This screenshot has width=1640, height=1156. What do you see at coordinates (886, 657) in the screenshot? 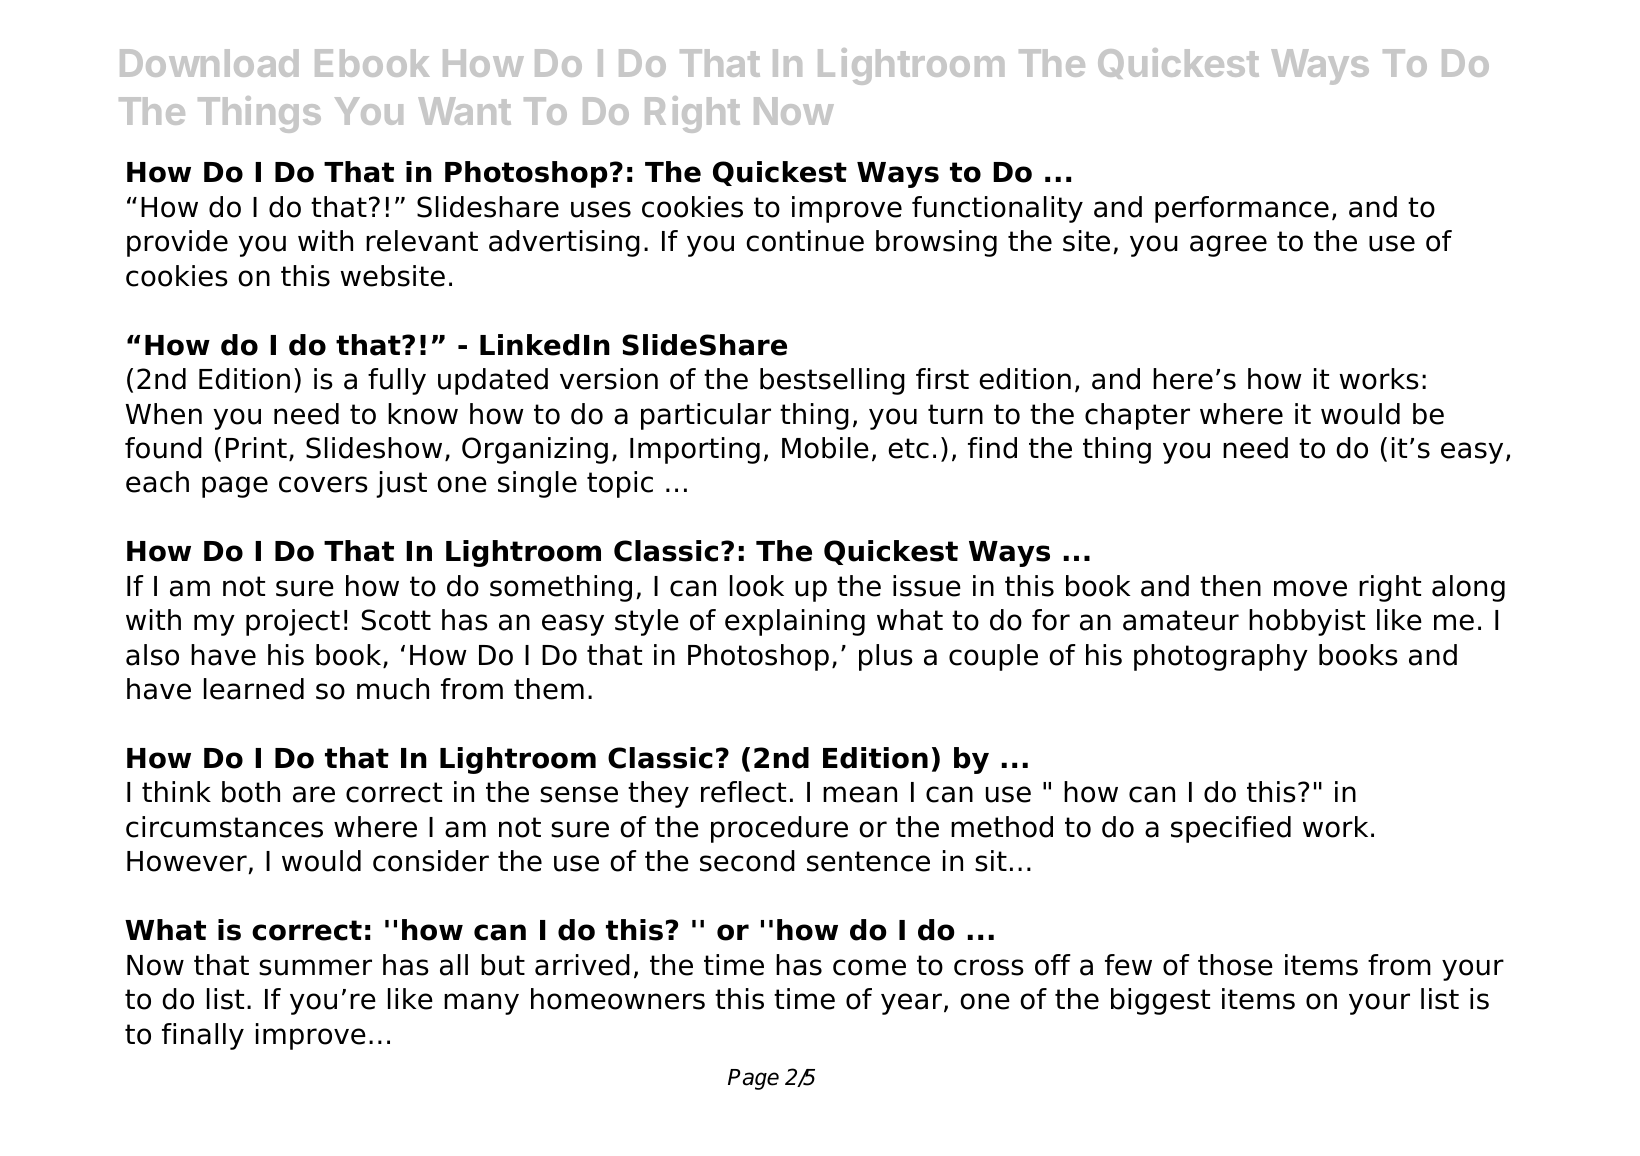
I see `plus` at bounding box center [886, 657].
